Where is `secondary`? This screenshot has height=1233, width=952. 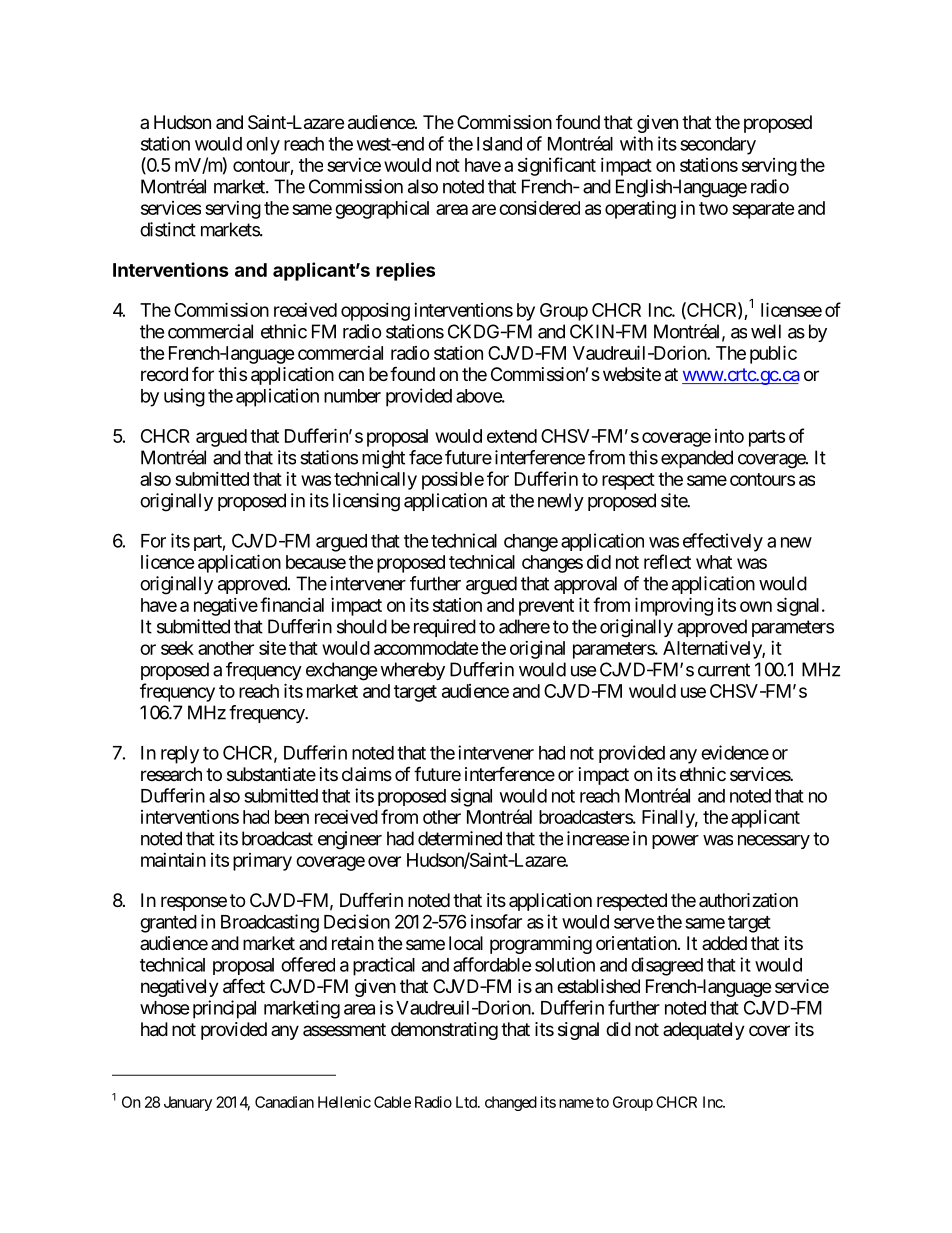 secondary is located at coordinates (718, 146).
